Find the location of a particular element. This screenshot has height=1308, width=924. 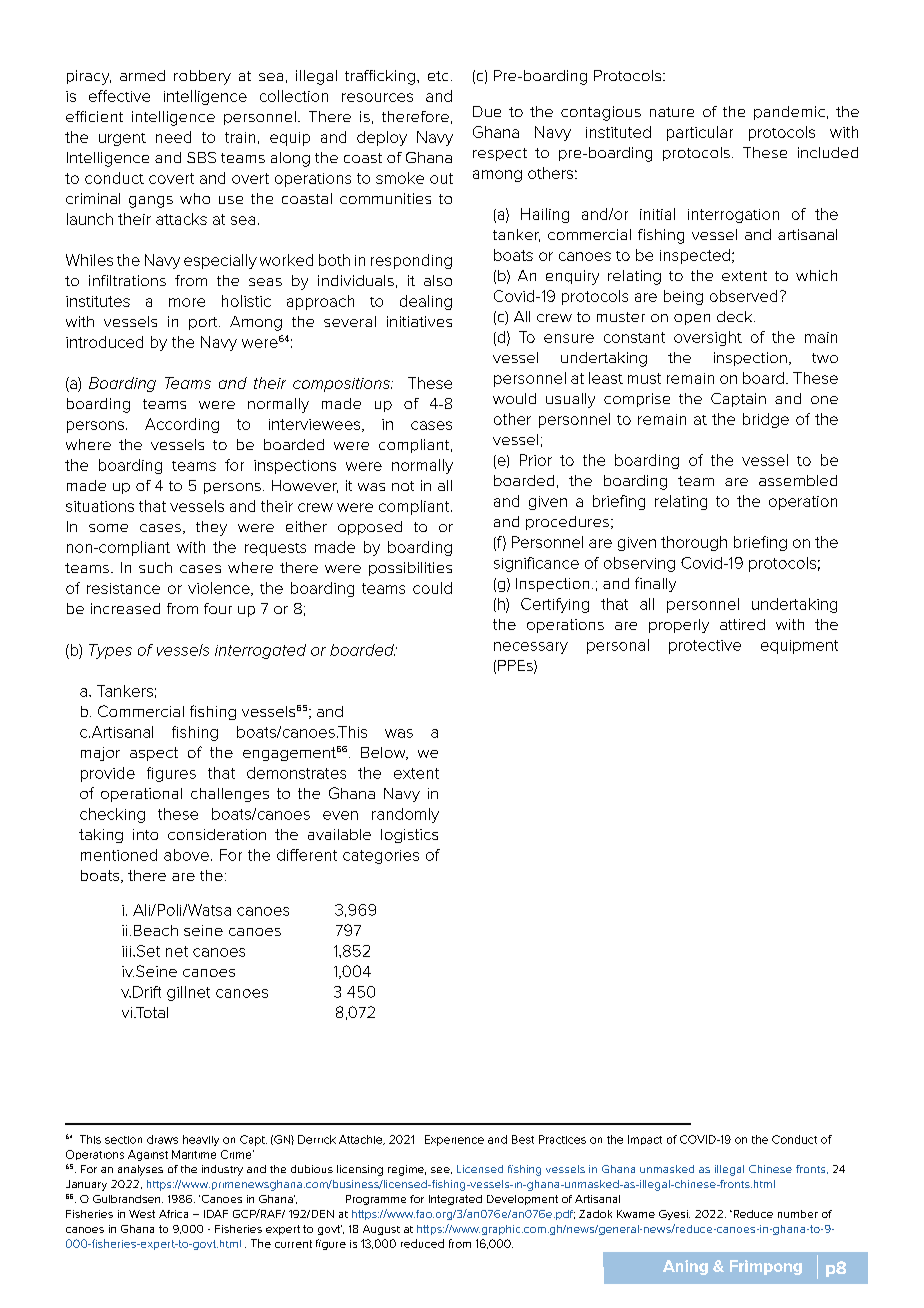

need is located at coordinates (173, 137).
